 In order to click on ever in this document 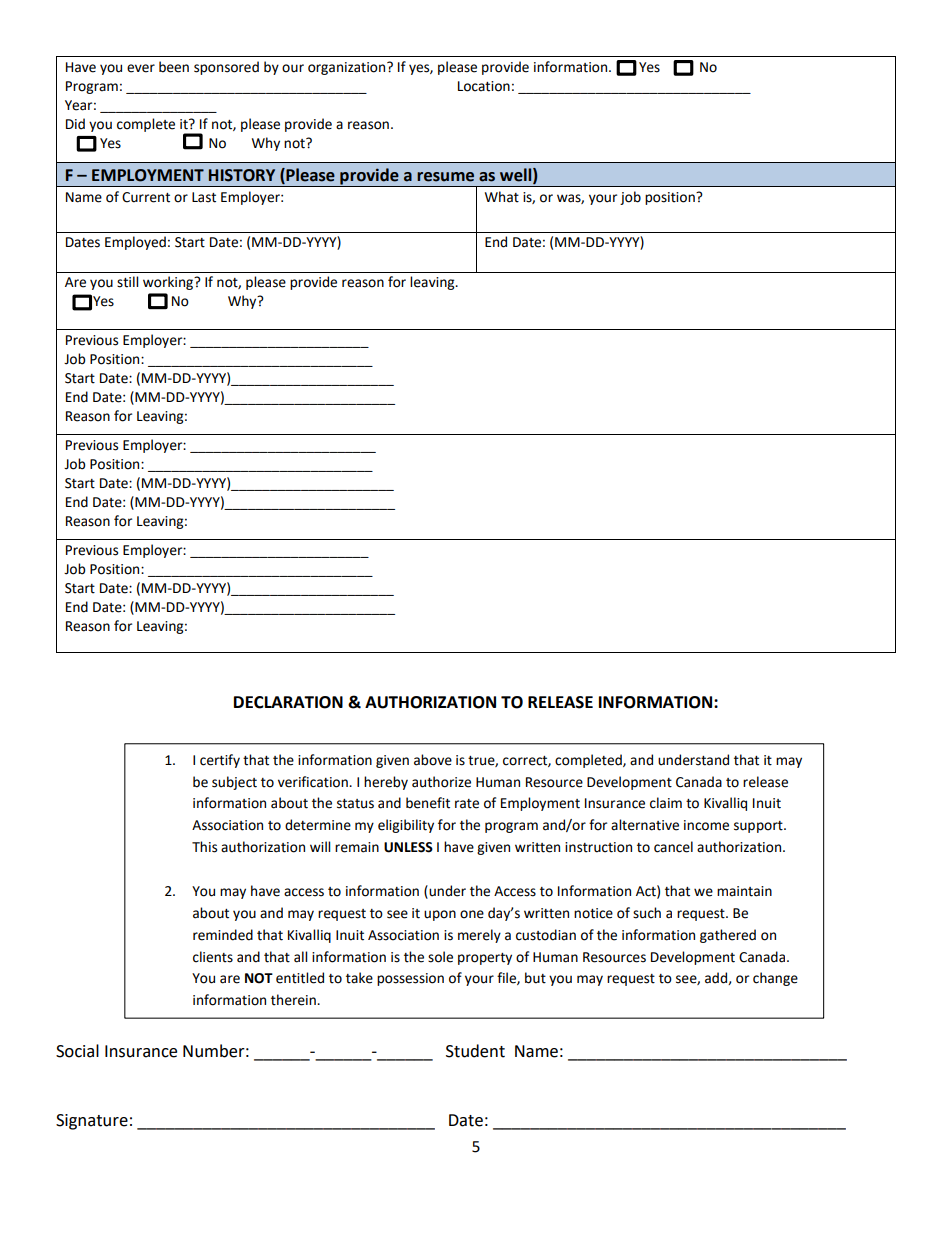, I will do `click(141, 68)`.
